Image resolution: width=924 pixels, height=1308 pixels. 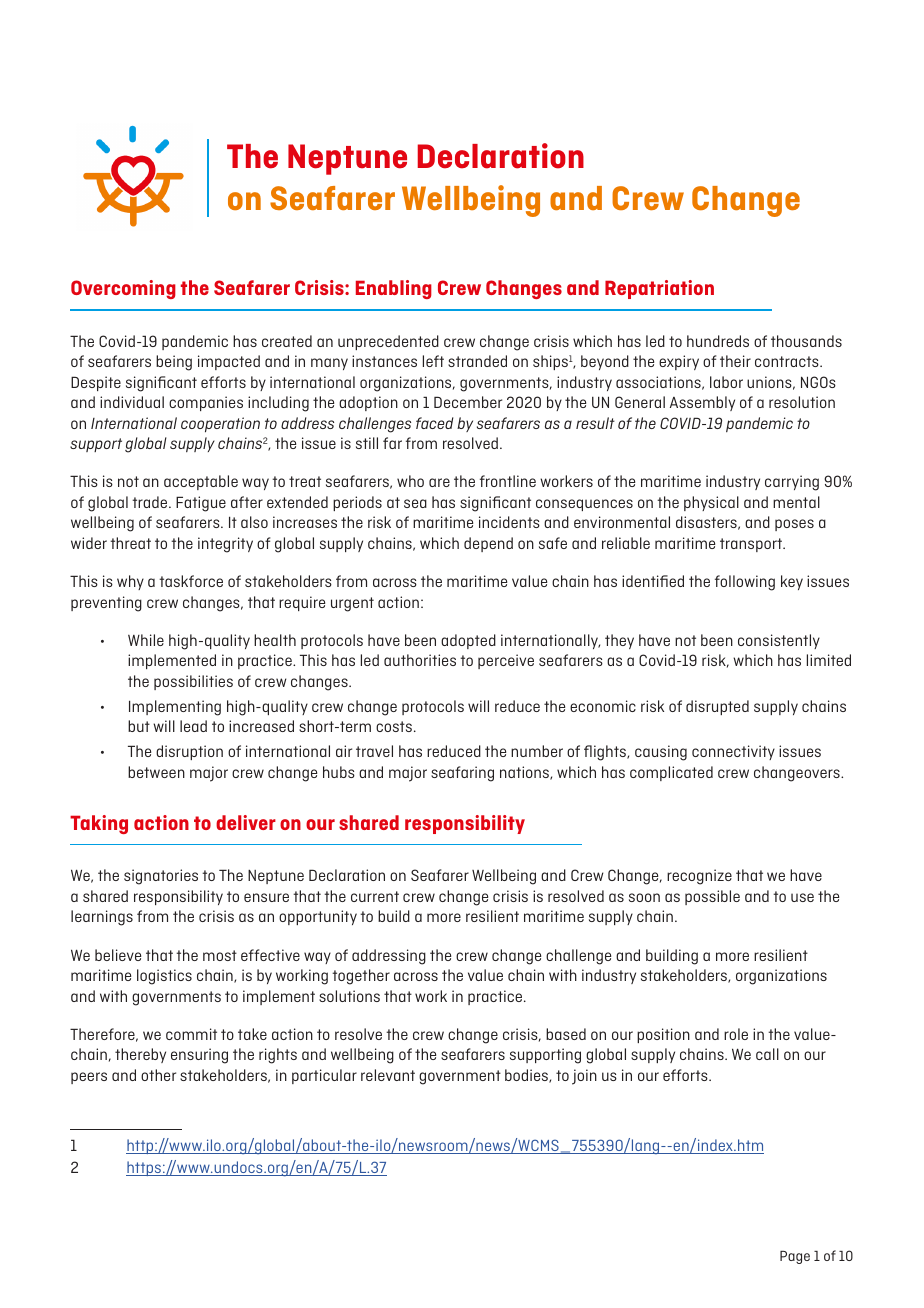 What do you see at coordinates (123, 289) in the image?
I see `Overcoming` at bounding box center [123, 289].
